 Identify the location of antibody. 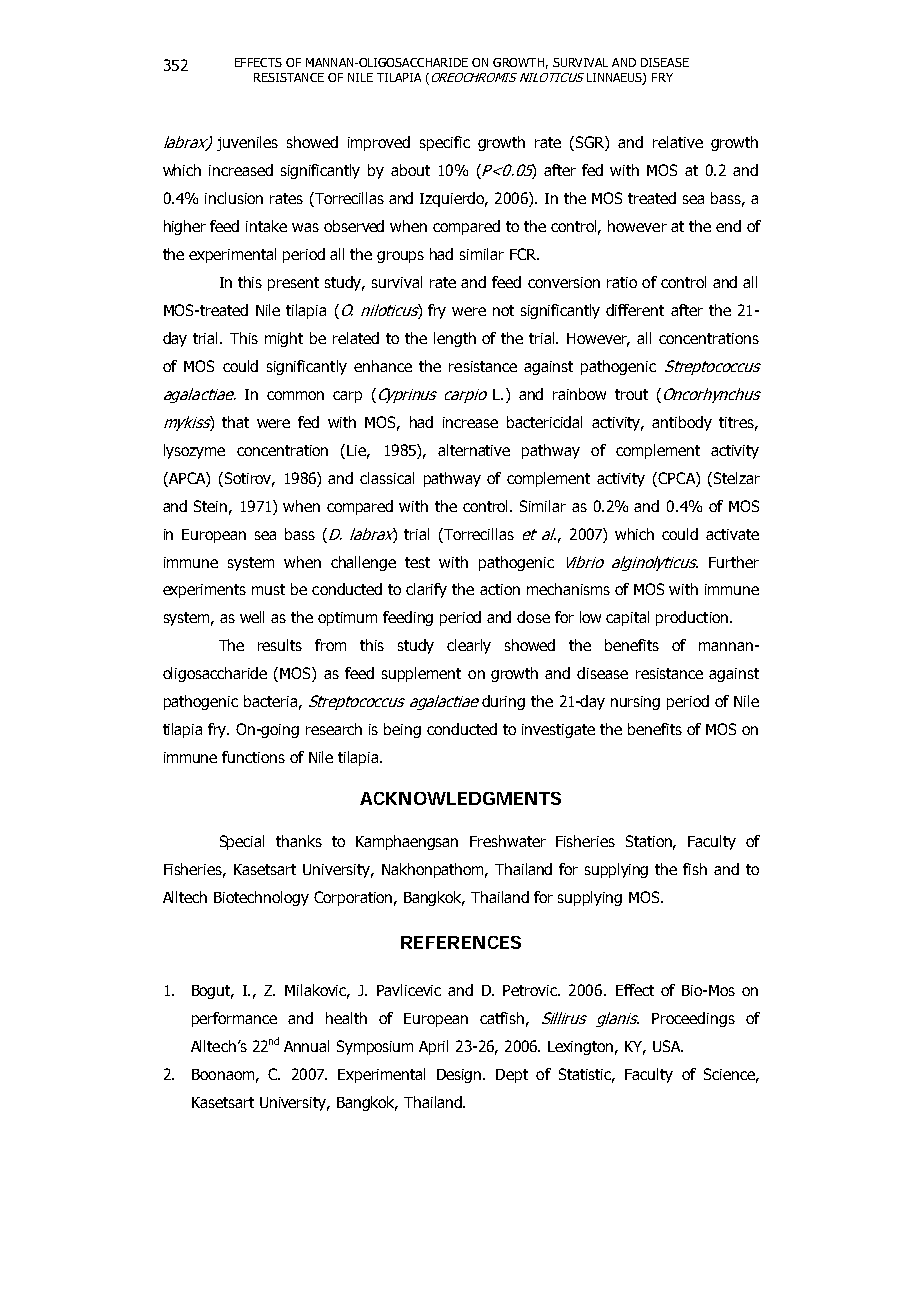
(682, 423).
